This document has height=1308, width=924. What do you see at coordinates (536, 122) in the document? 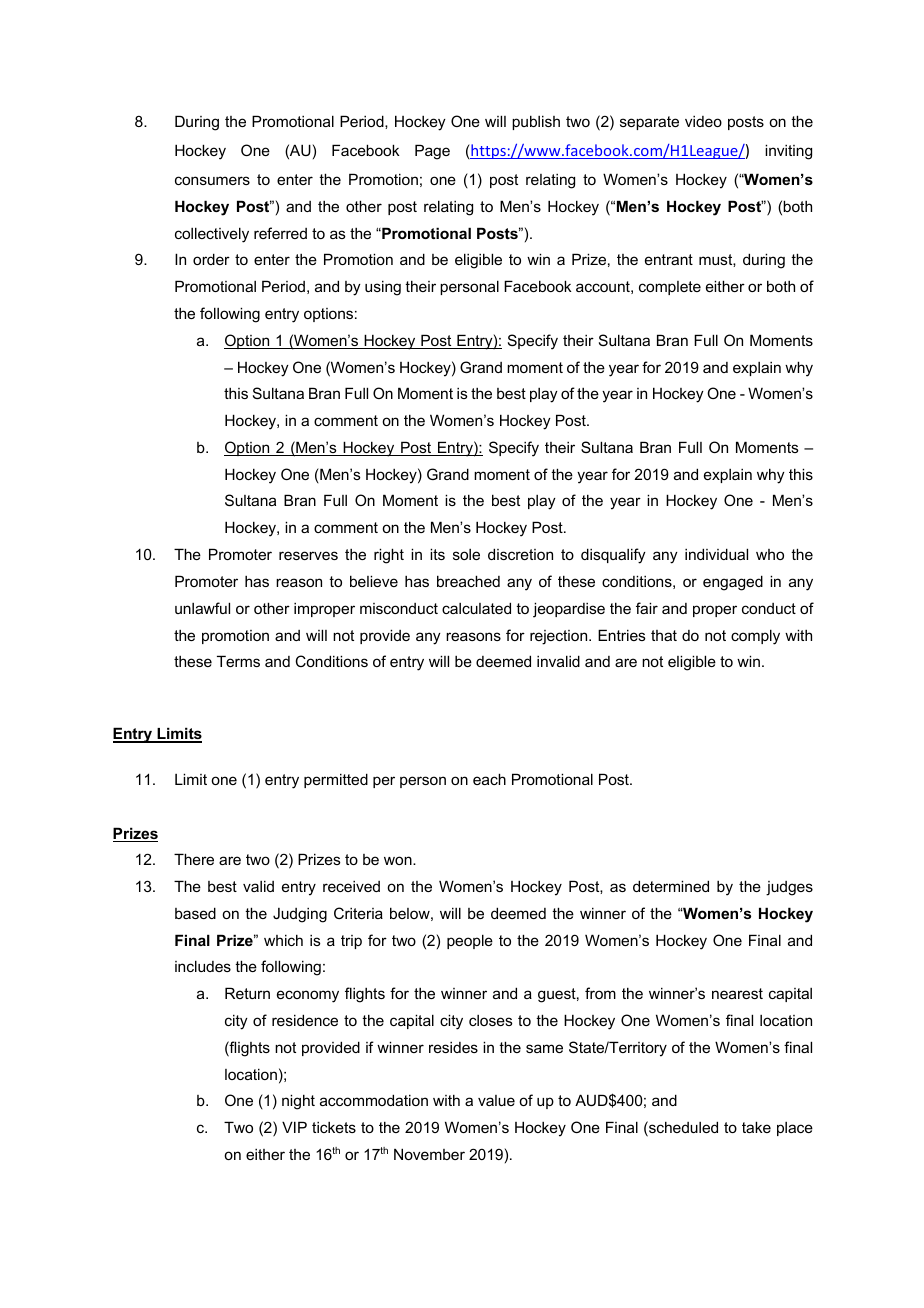
I see `publish` at bounding box center [536, 122].
